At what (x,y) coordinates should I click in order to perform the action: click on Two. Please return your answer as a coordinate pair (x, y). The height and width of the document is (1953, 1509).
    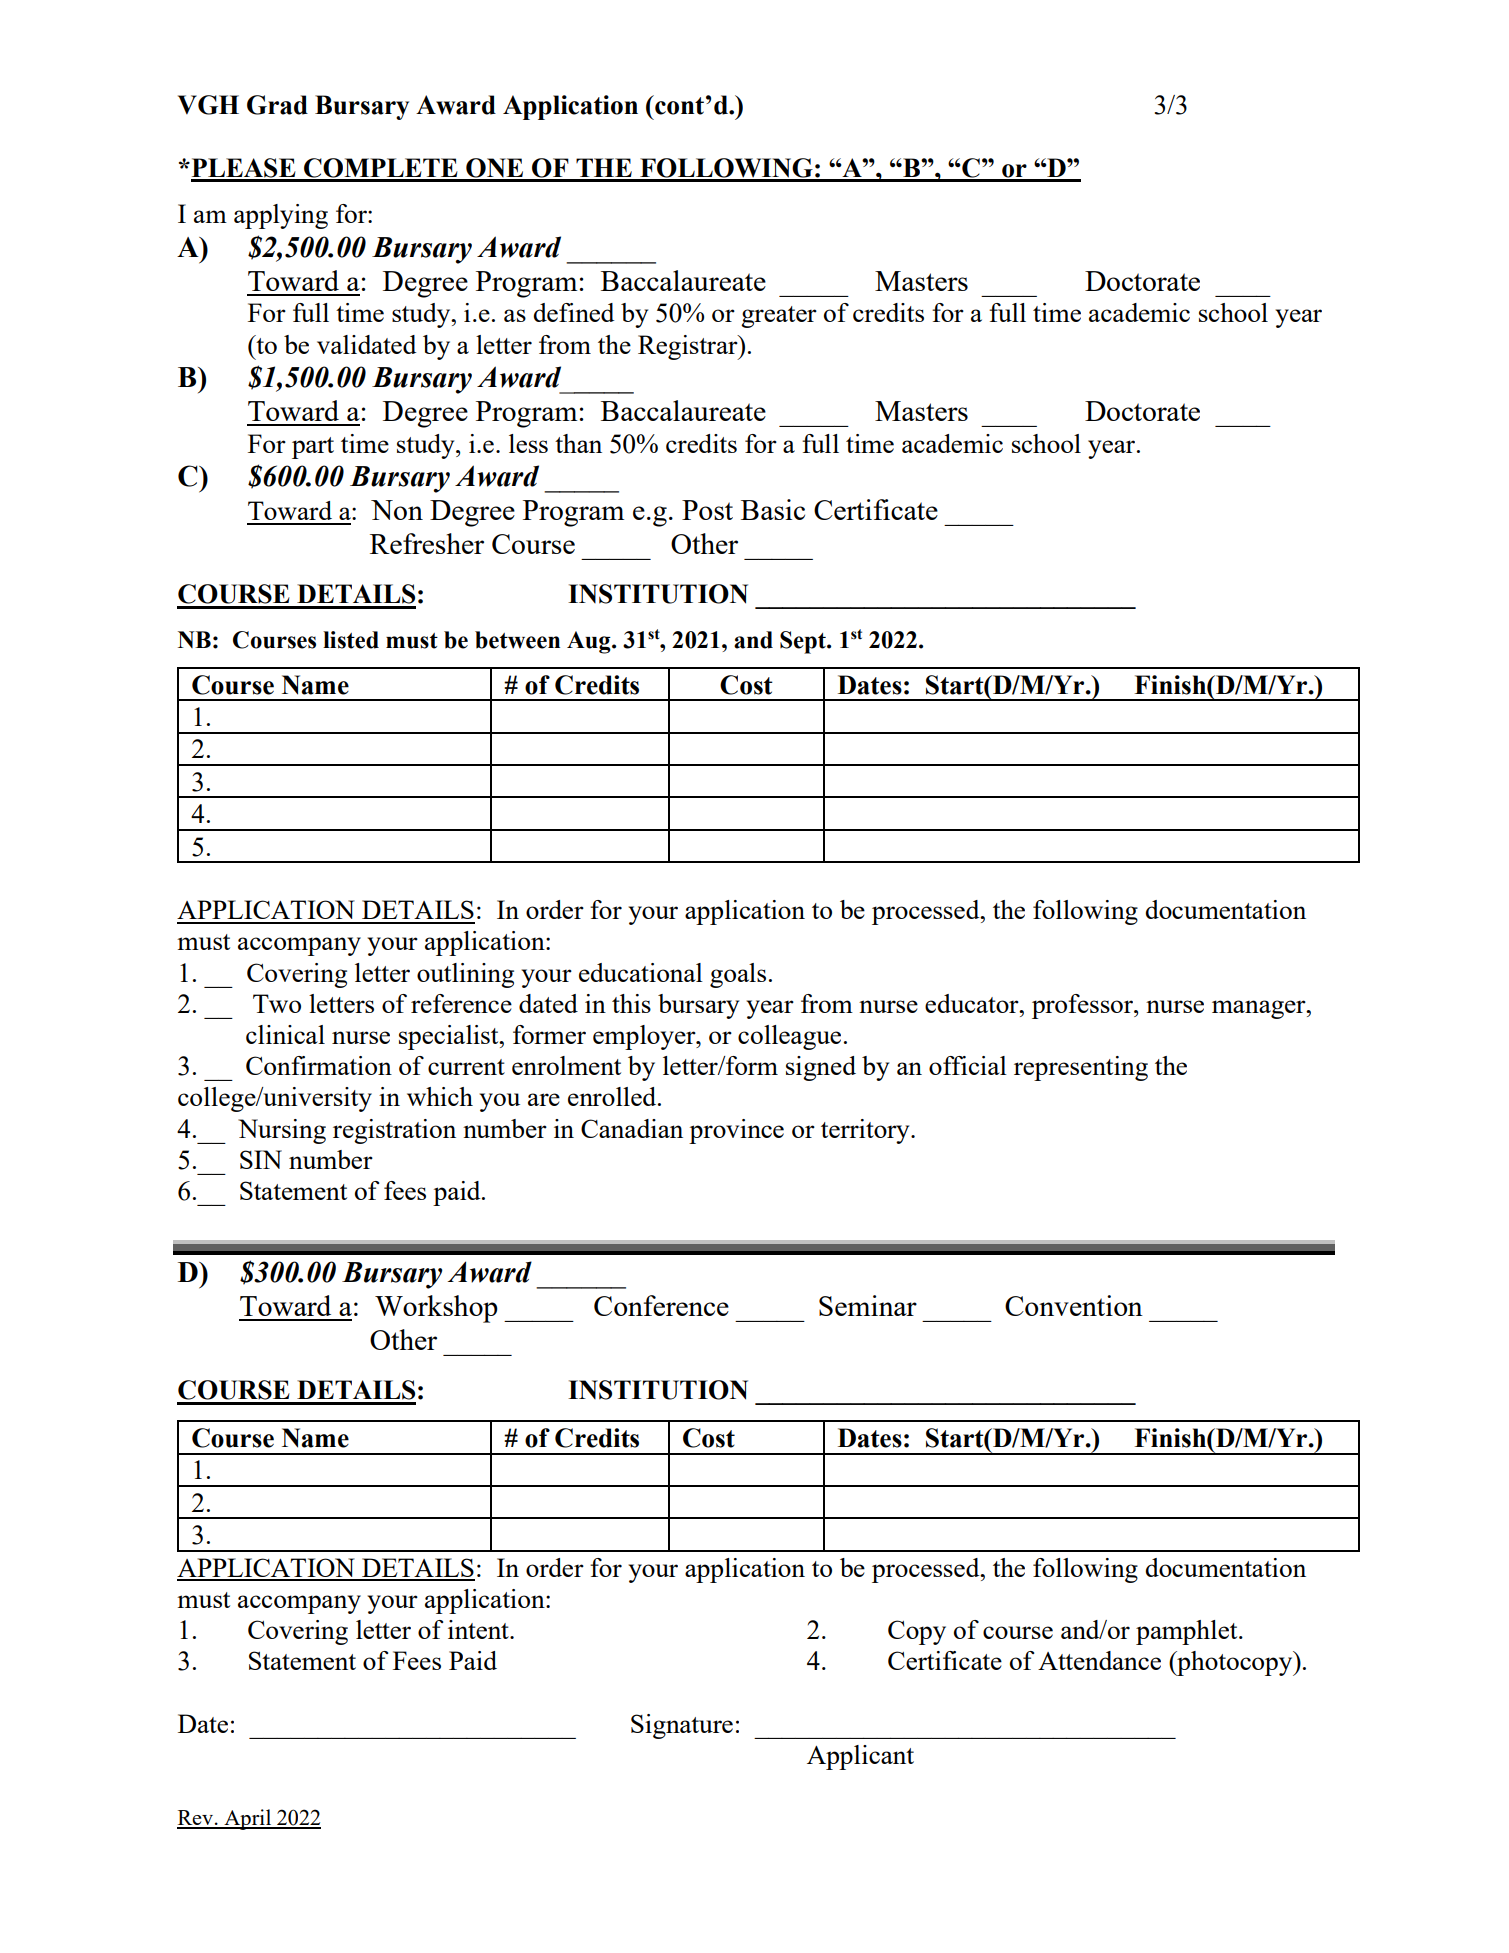
    Looking at the image, I should click on (277, 1003).
